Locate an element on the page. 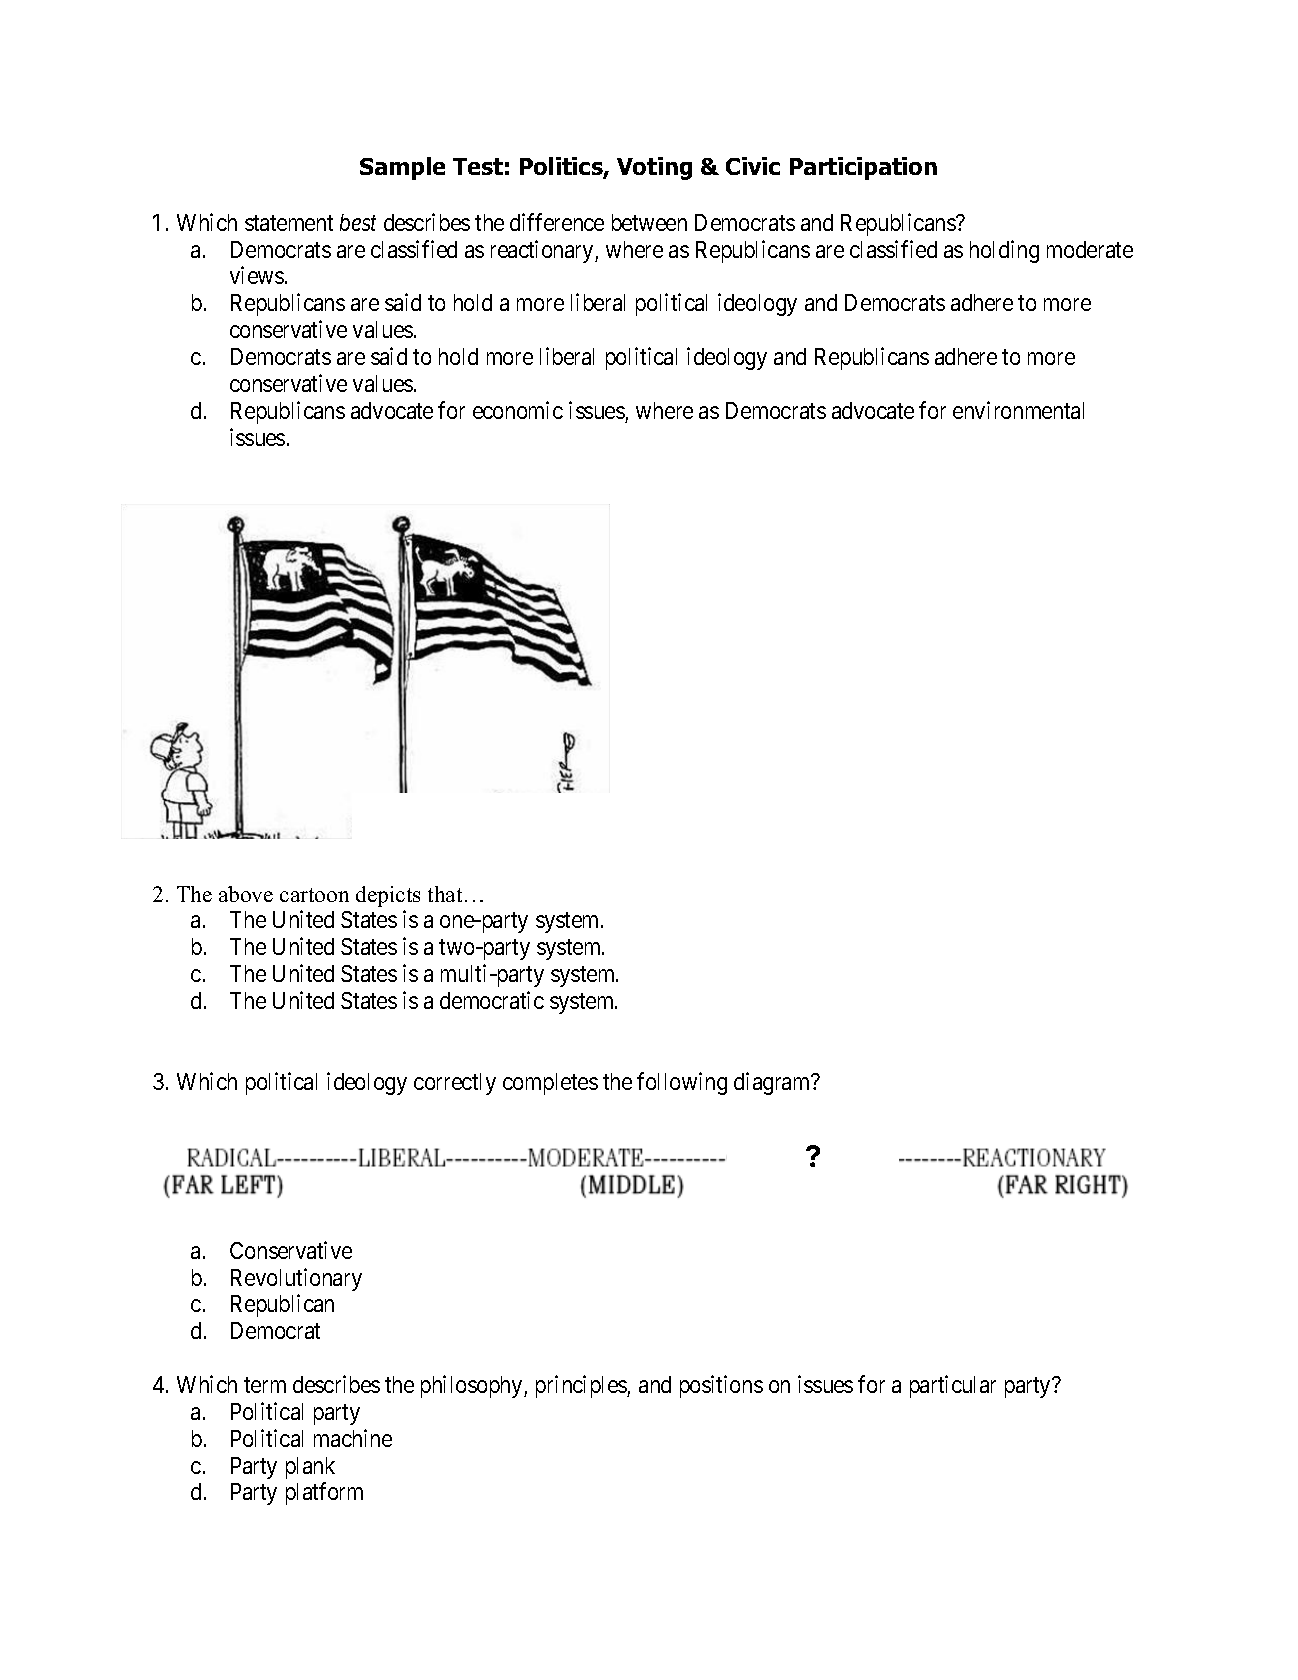 The image size is (1298, 1680). between is located at coordinates (649, 222).
